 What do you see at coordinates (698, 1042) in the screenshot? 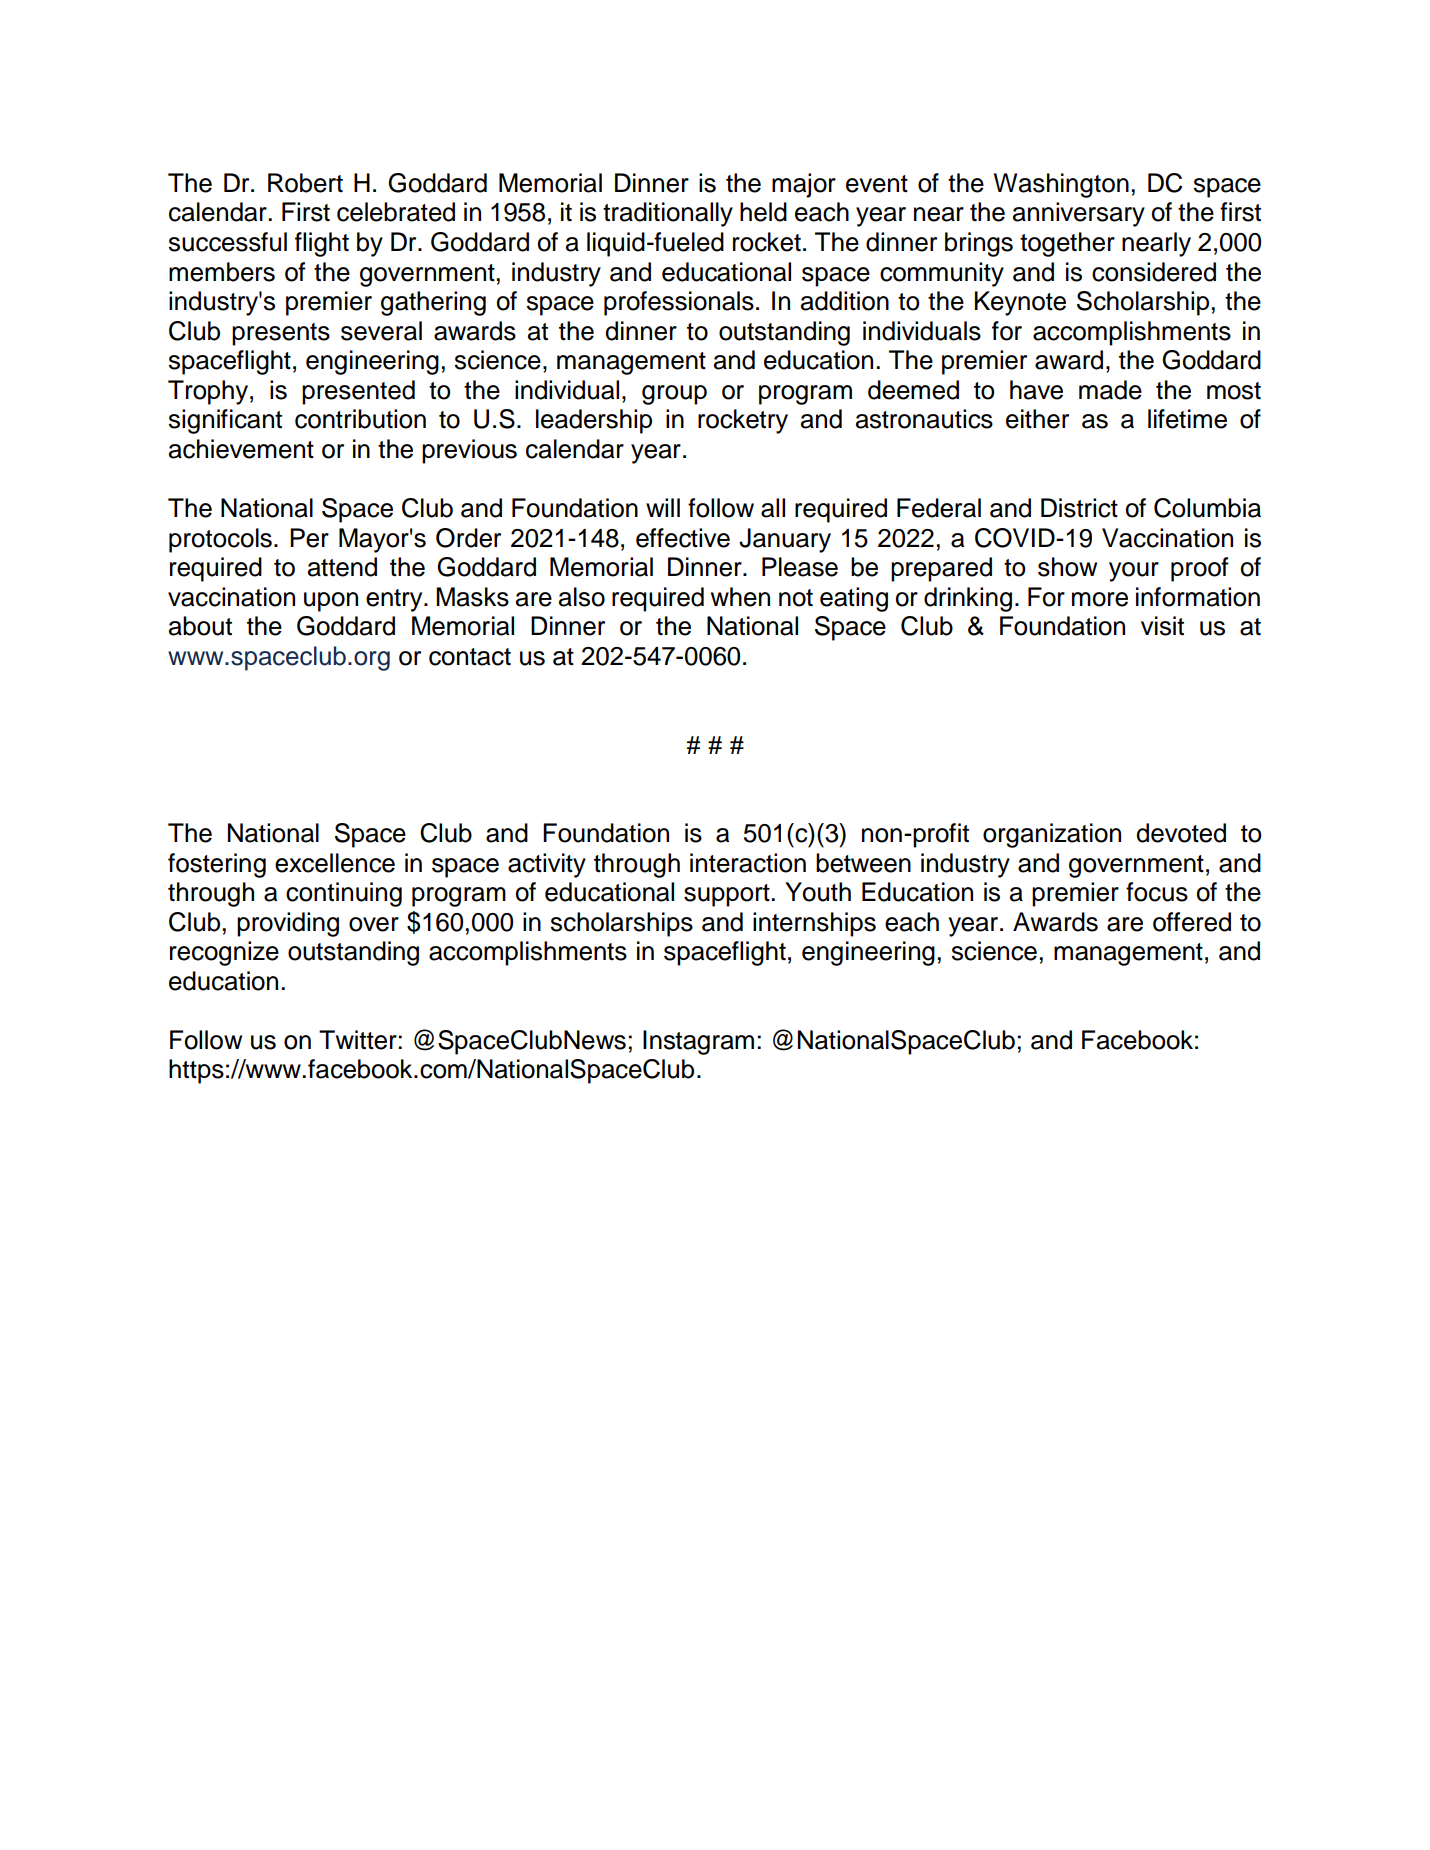
I see `Instagram` at bounding box center [698, 1042].
